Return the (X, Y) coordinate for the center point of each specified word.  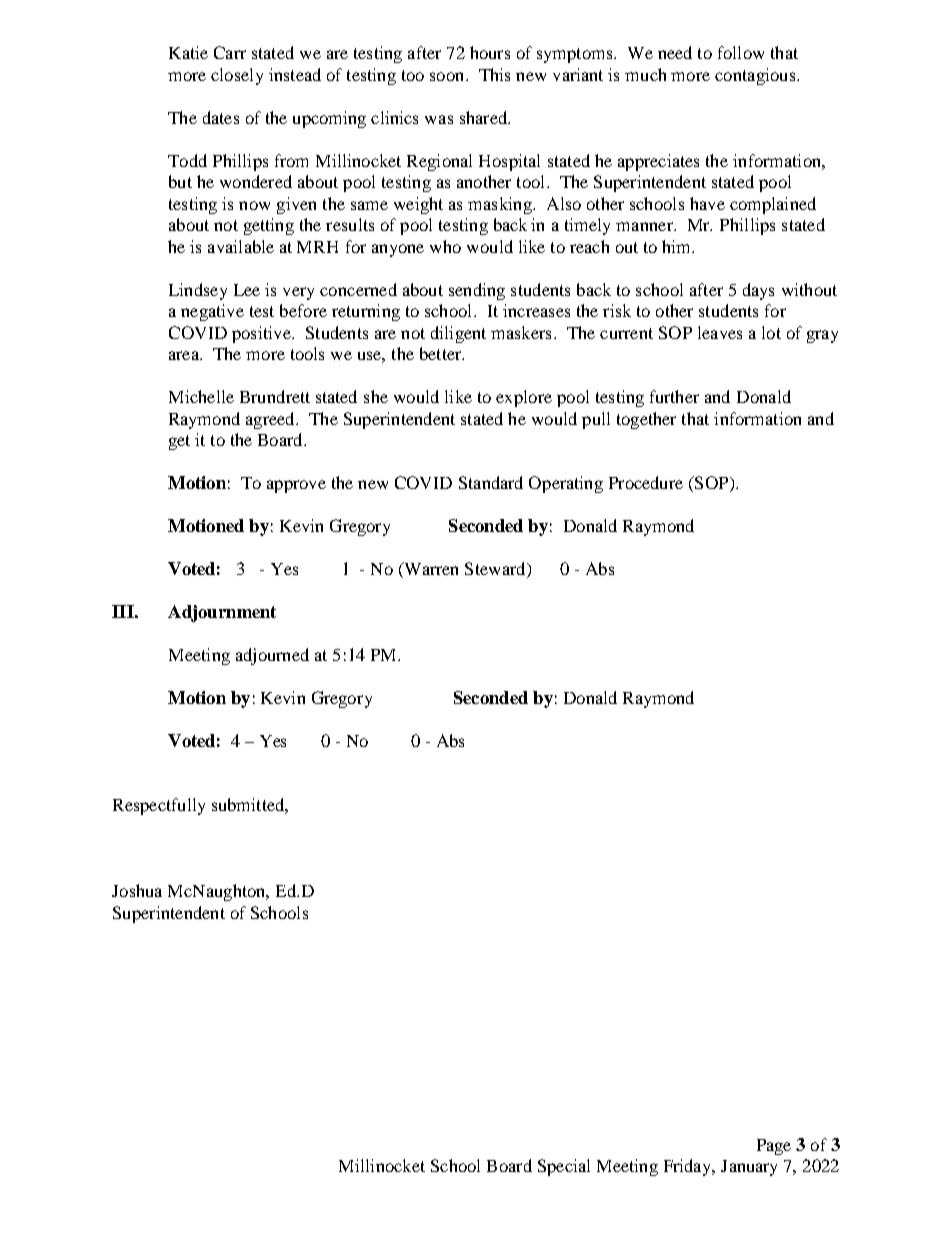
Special (564, 1167)
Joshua (137, 890)
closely (237, 76)
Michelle (201, 396)
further (674, 396)
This (494, 74)
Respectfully (159, 806)
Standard (491, 482)
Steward (496, 570)
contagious (756, 76)
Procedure (646, 482)
